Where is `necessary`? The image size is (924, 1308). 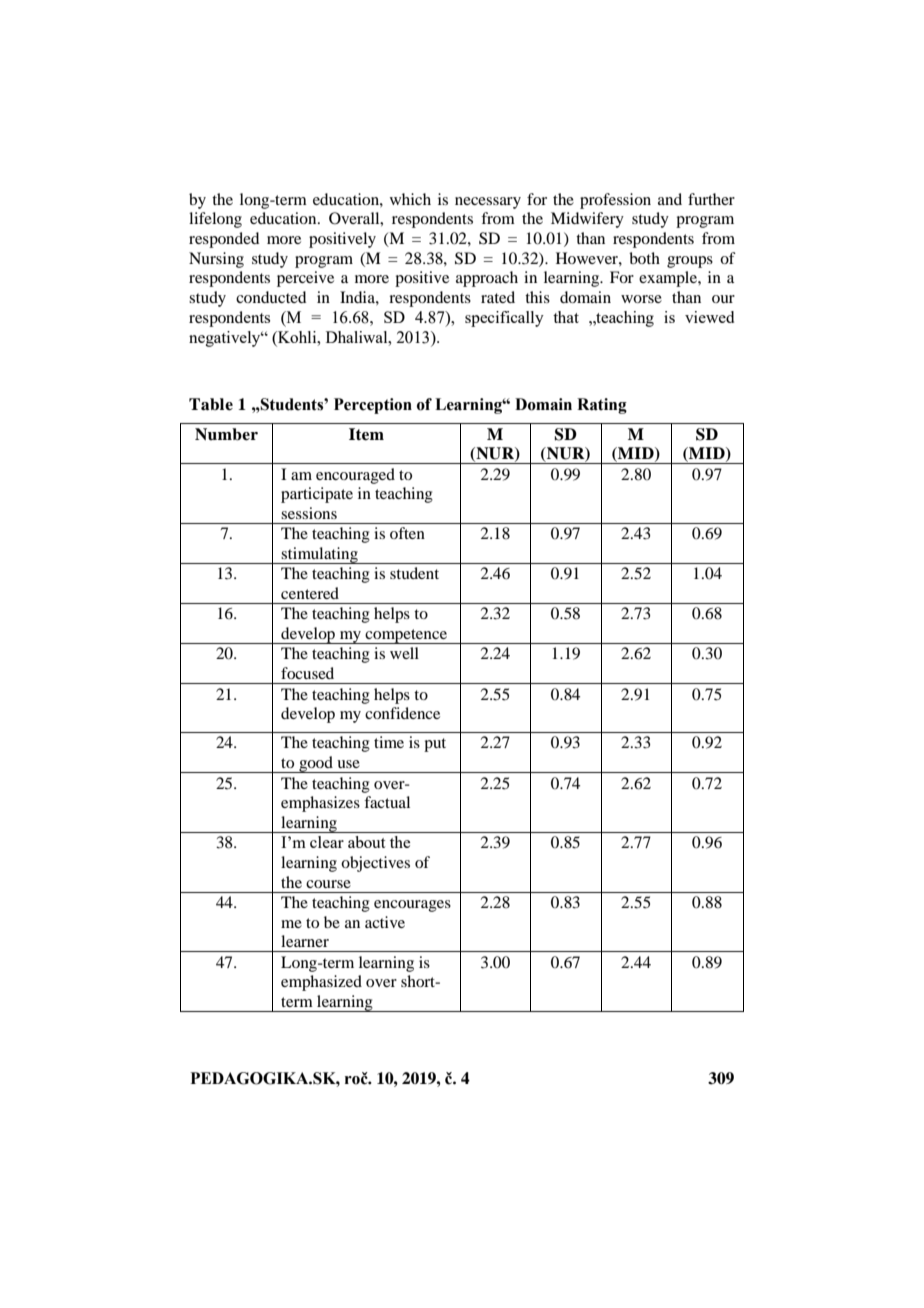 necessary is located at coordinates (488, 203).
